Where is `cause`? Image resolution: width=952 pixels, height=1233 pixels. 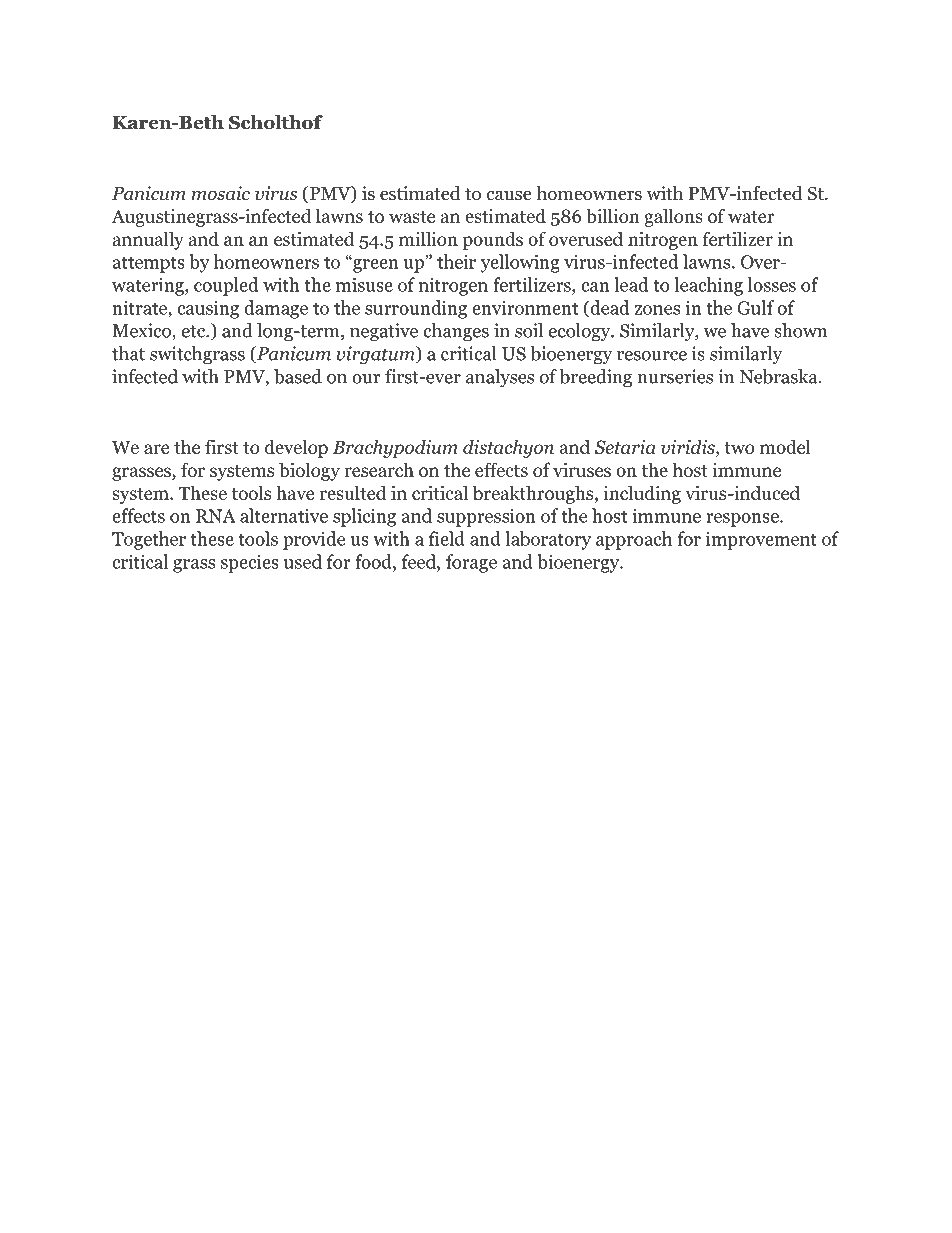
cause is located at coordinates (509, 195).
